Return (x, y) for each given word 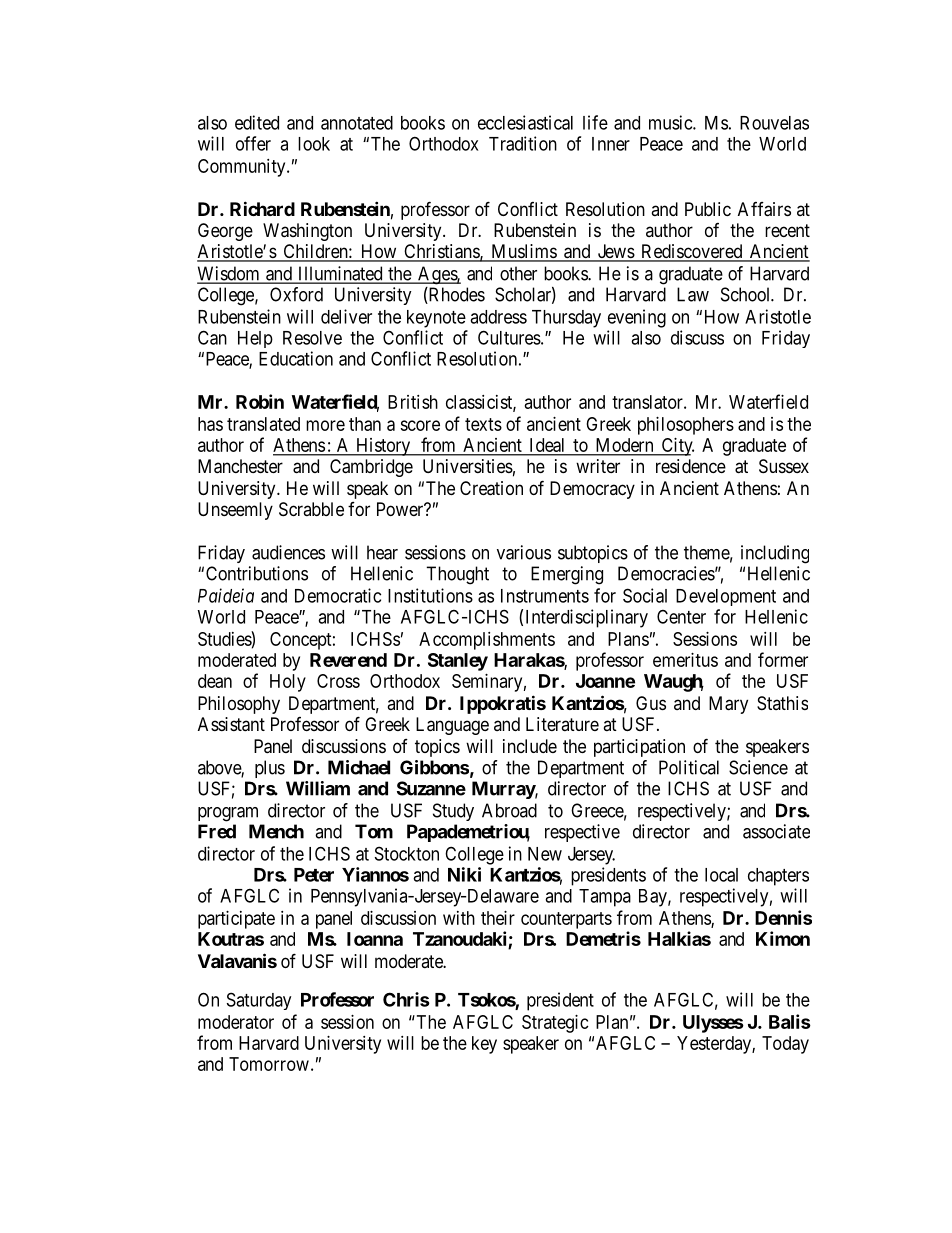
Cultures (509, 337)
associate (776, 831)
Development (726, 597)
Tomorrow (269, 1064)
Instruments (545, 596)
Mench (276, 831)
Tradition (523, 143)
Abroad (509, 810)
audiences (288, 552)
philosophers (686, 426)
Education (296, 358)
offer (253, 143)
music (671, 122)
